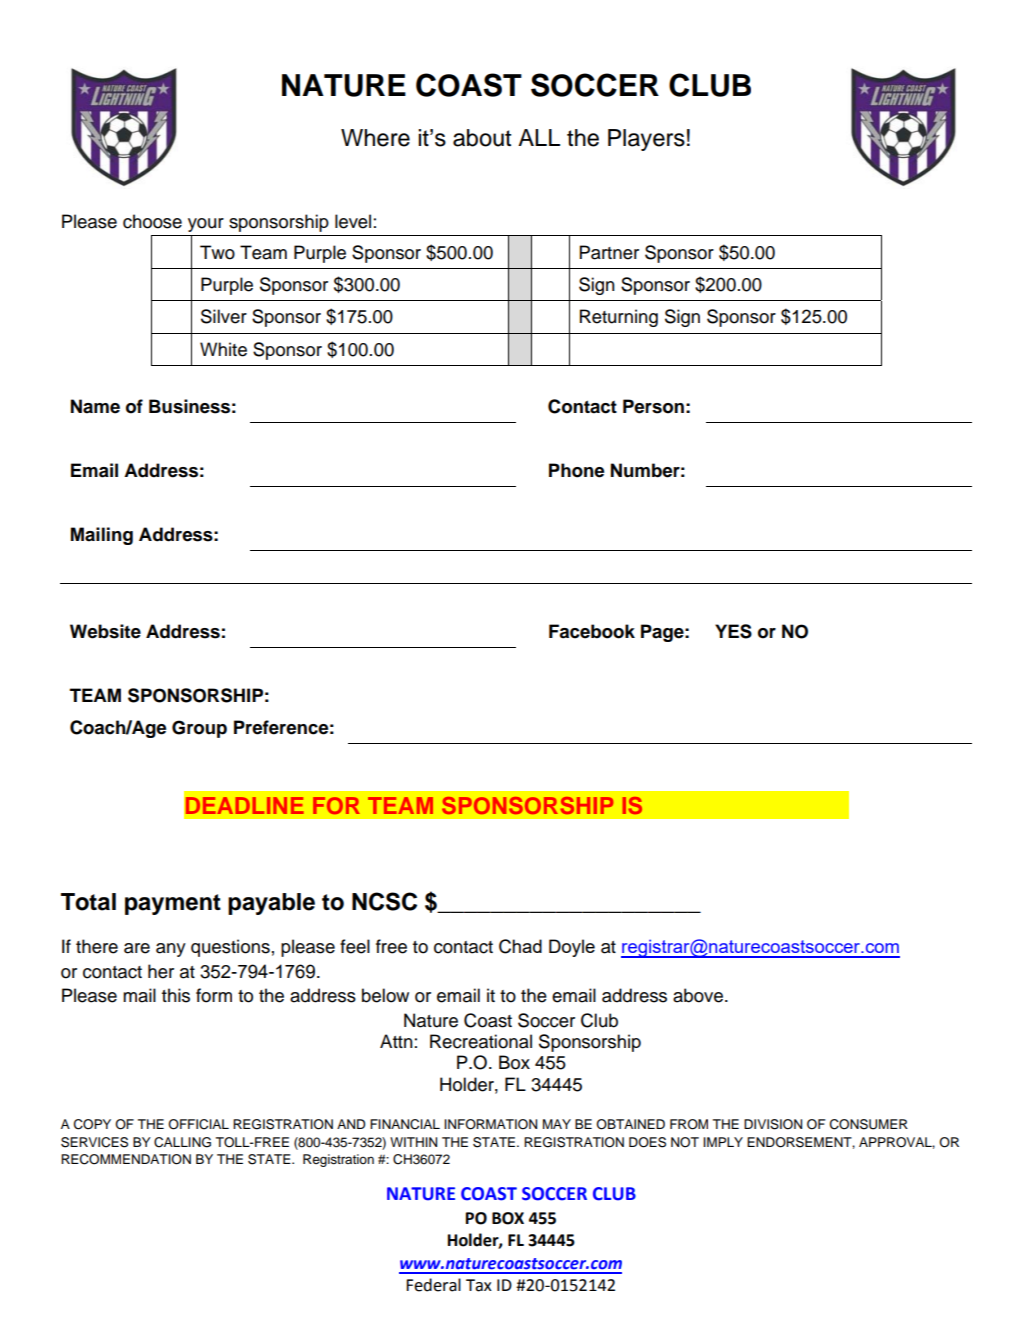 This image has width=1033, height=1336. Describe the element at coordinates (592, 631) in the image. I see `Facebook` at that location.
